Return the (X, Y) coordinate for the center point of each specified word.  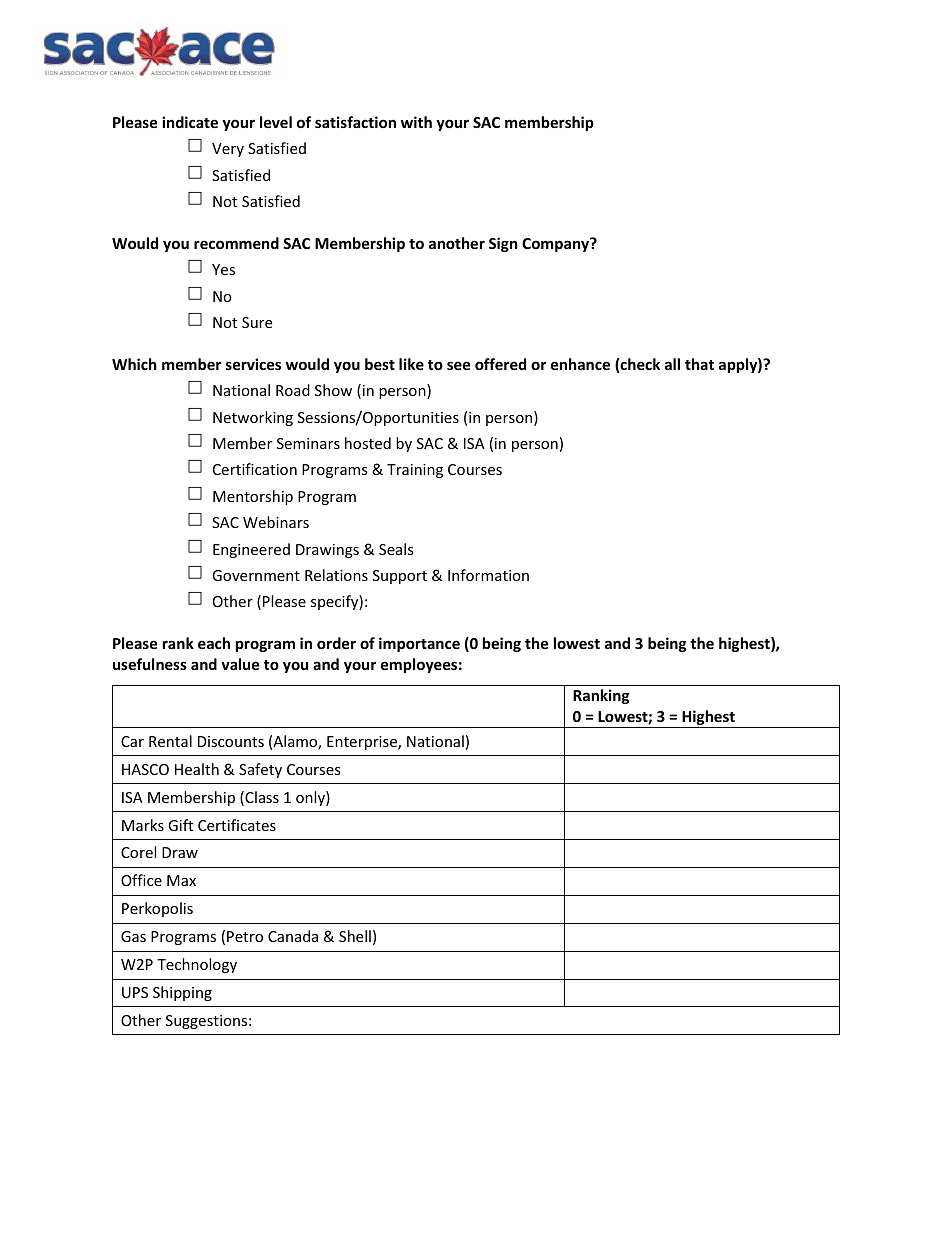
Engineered (251, 550)
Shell (355, 936)
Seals (396, 549)
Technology (197, 965)
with (416, 122)
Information (488, 575)
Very (228, 150)
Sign (503, 244)
